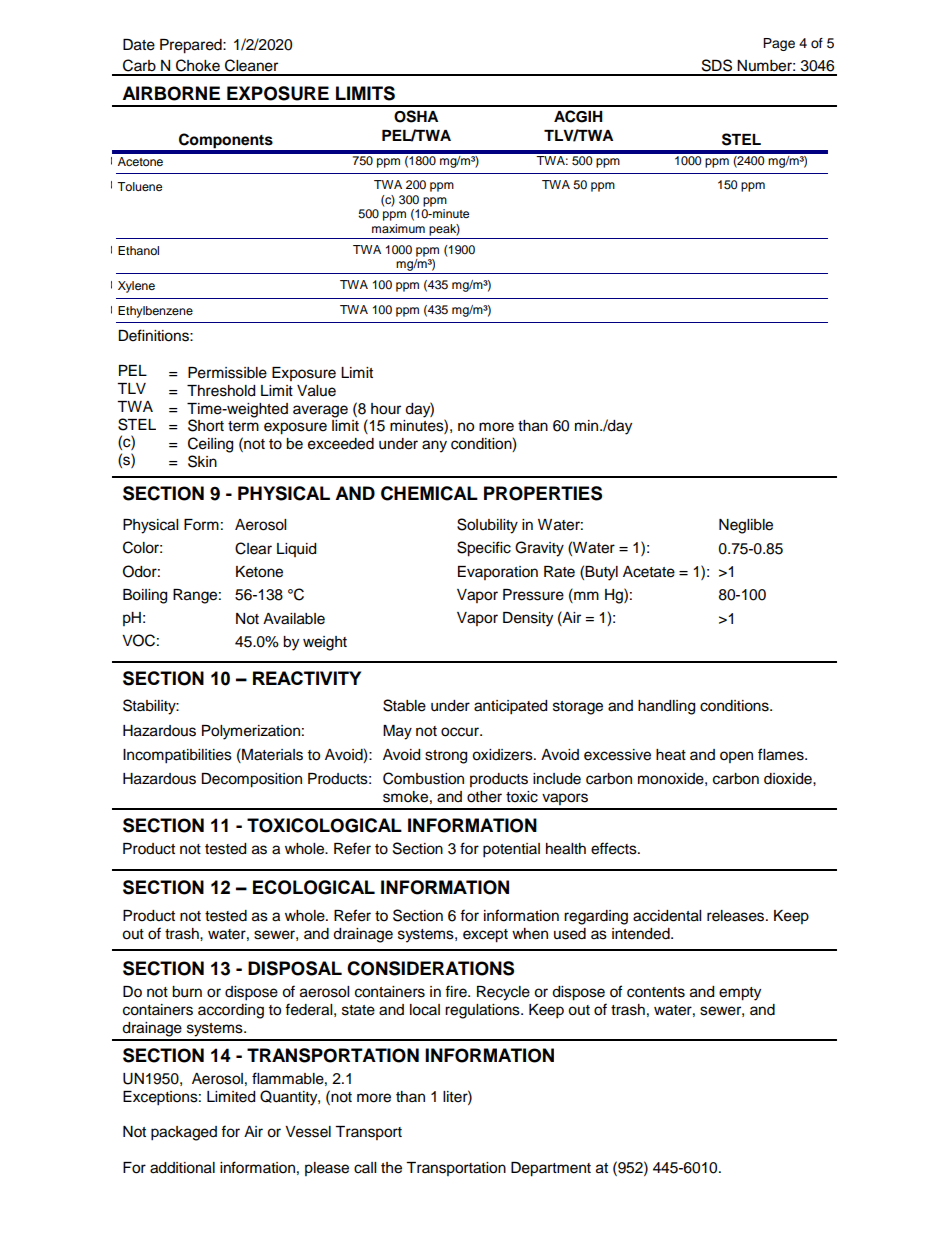 Image resolution: width=952 pixels, height=1233 pixels. Describe the element at coordinates (259, 572) in the screenshot. I see `Ketone` at that location.
